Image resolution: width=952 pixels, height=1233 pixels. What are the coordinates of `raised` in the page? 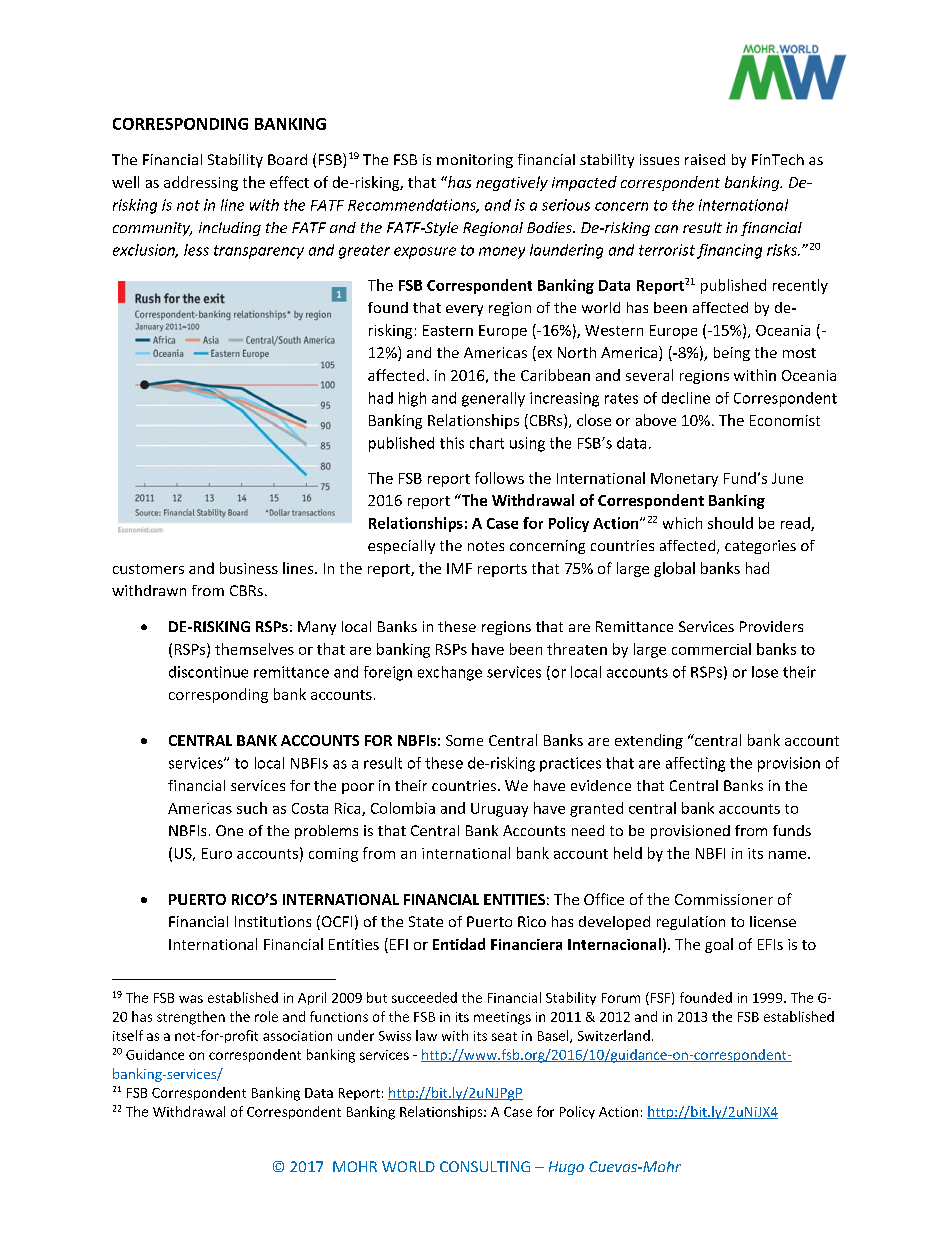 It's located at (705, 159).
